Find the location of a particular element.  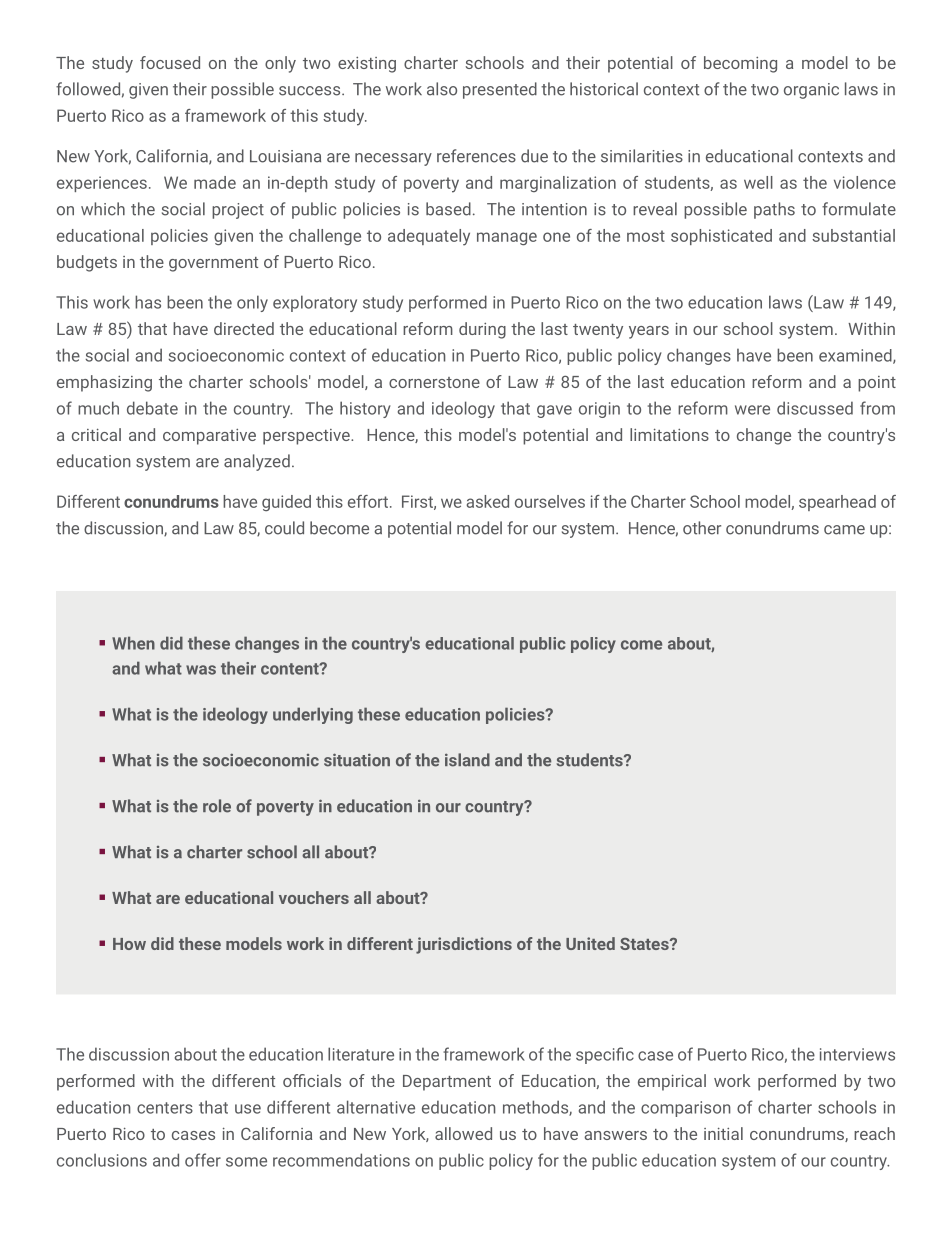

States is located at coordinates (645, 944).
